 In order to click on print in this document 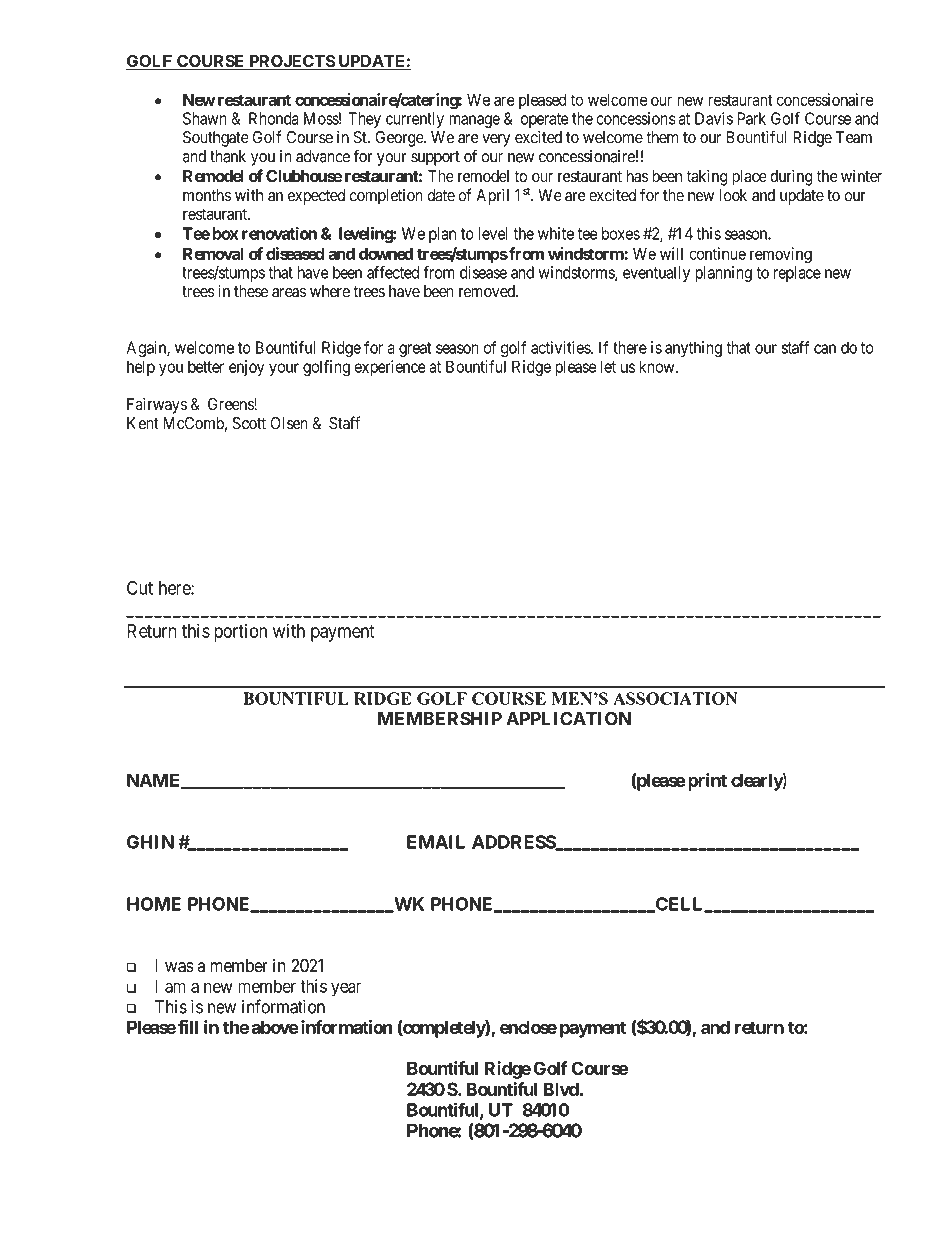, I will do `click(706, 782)`.
